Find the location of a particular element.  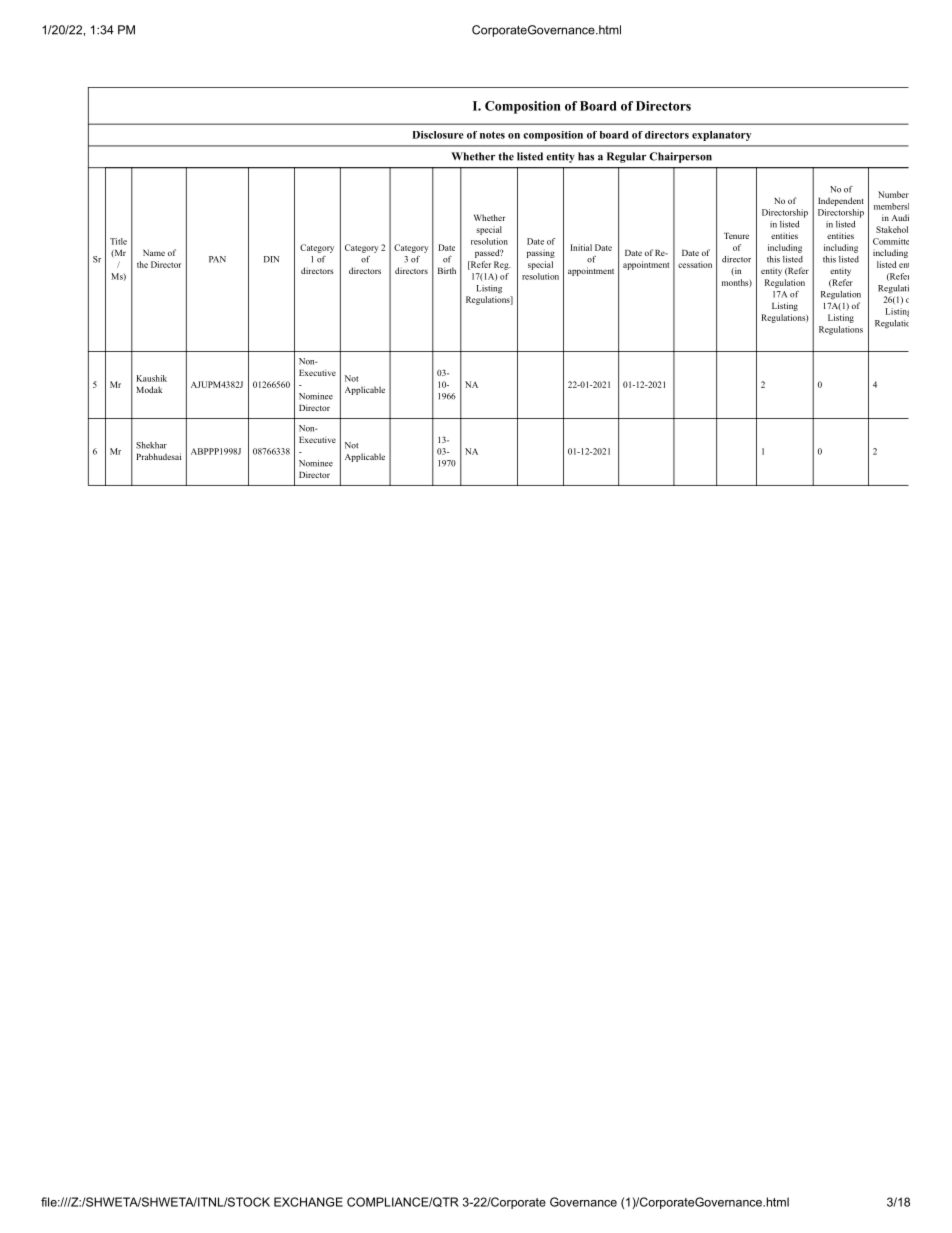

Name is located at coordinates (154, 253).
